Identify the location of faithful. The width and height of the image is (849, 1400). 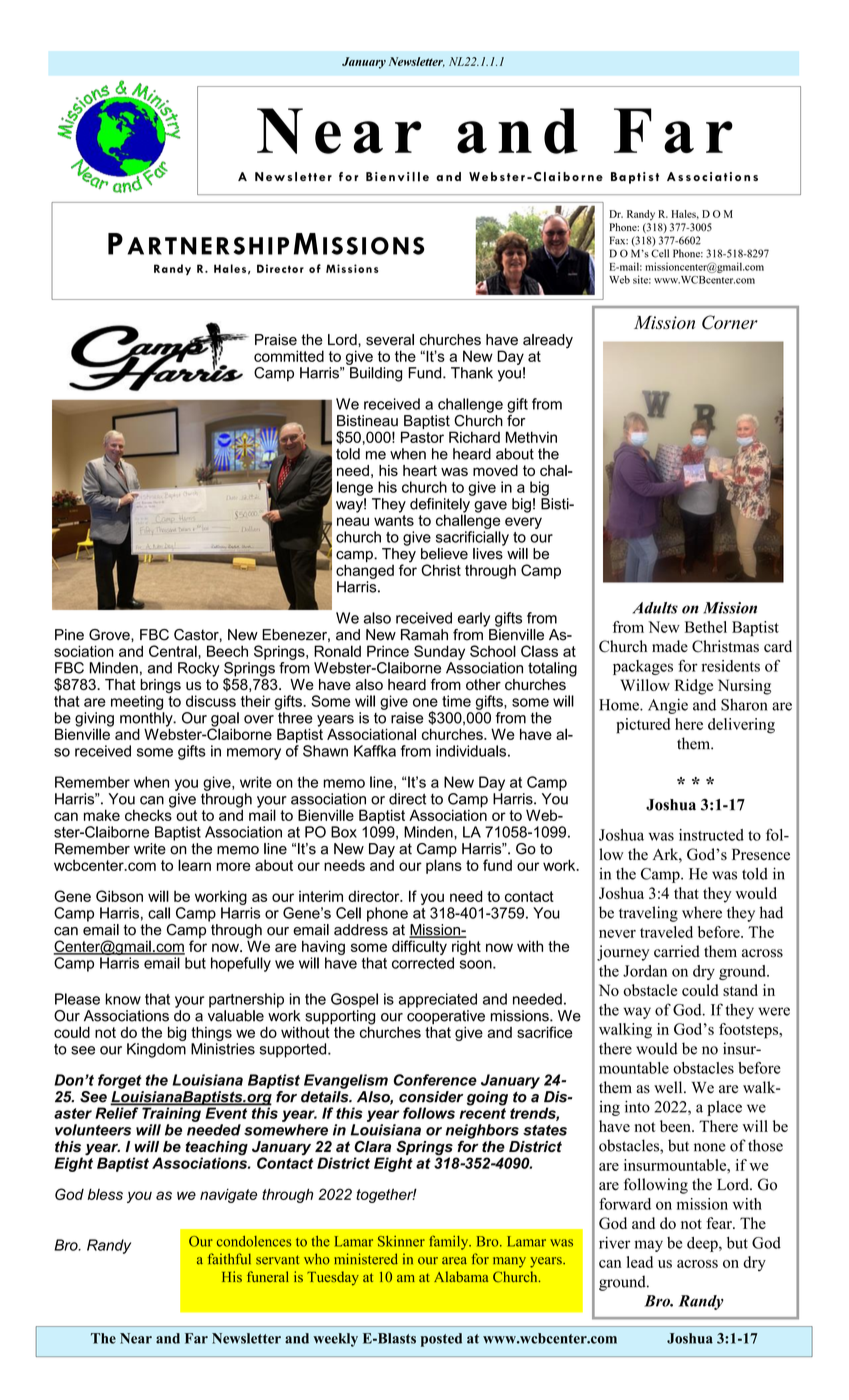
(229, 1259).
